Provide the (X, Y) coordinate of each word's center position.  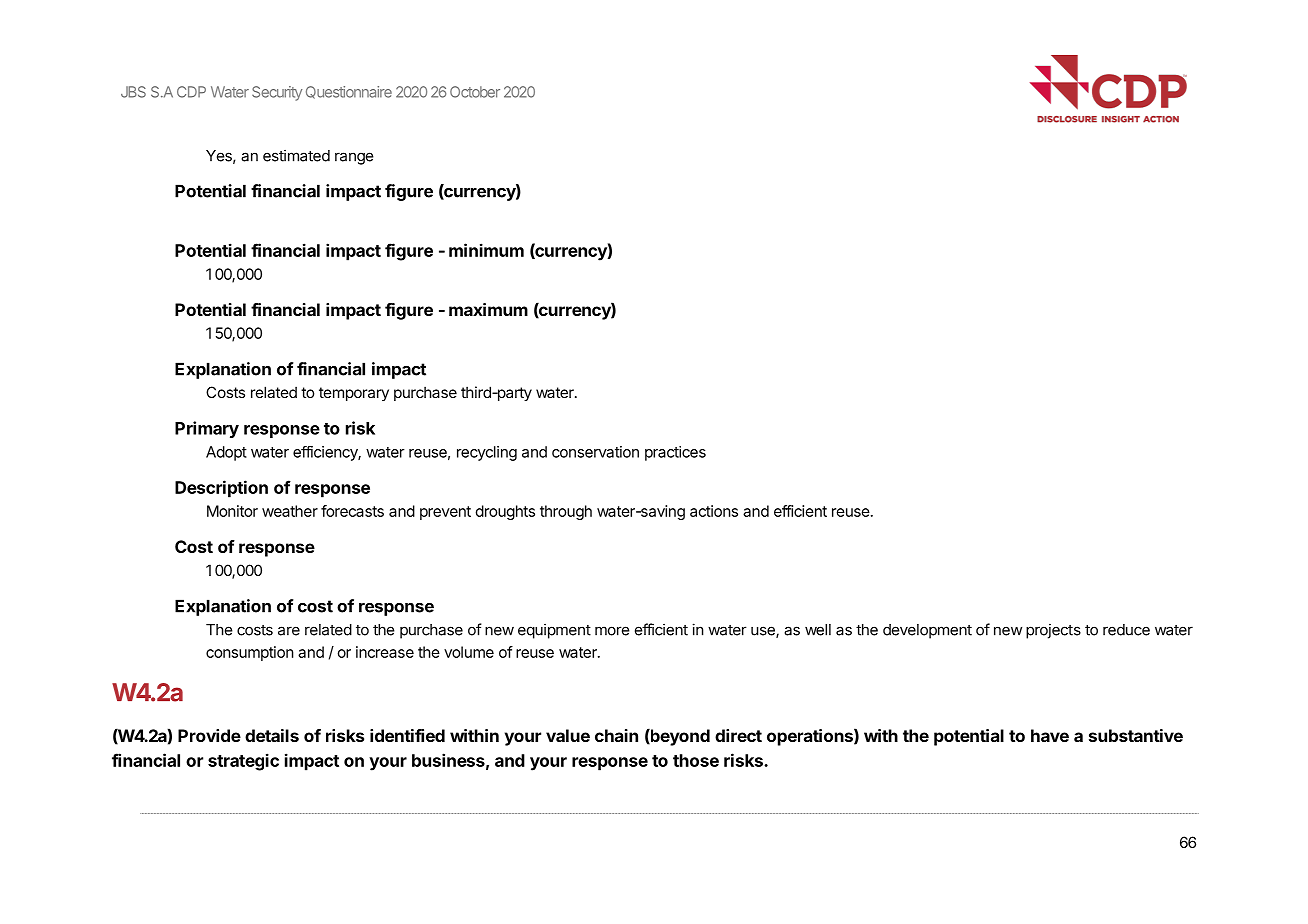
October (475, 92)
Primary (207, 429)
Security (277, 93)
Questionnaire (349, 92)
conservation (595, 452)
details (272, 735)
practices (675, 453)
